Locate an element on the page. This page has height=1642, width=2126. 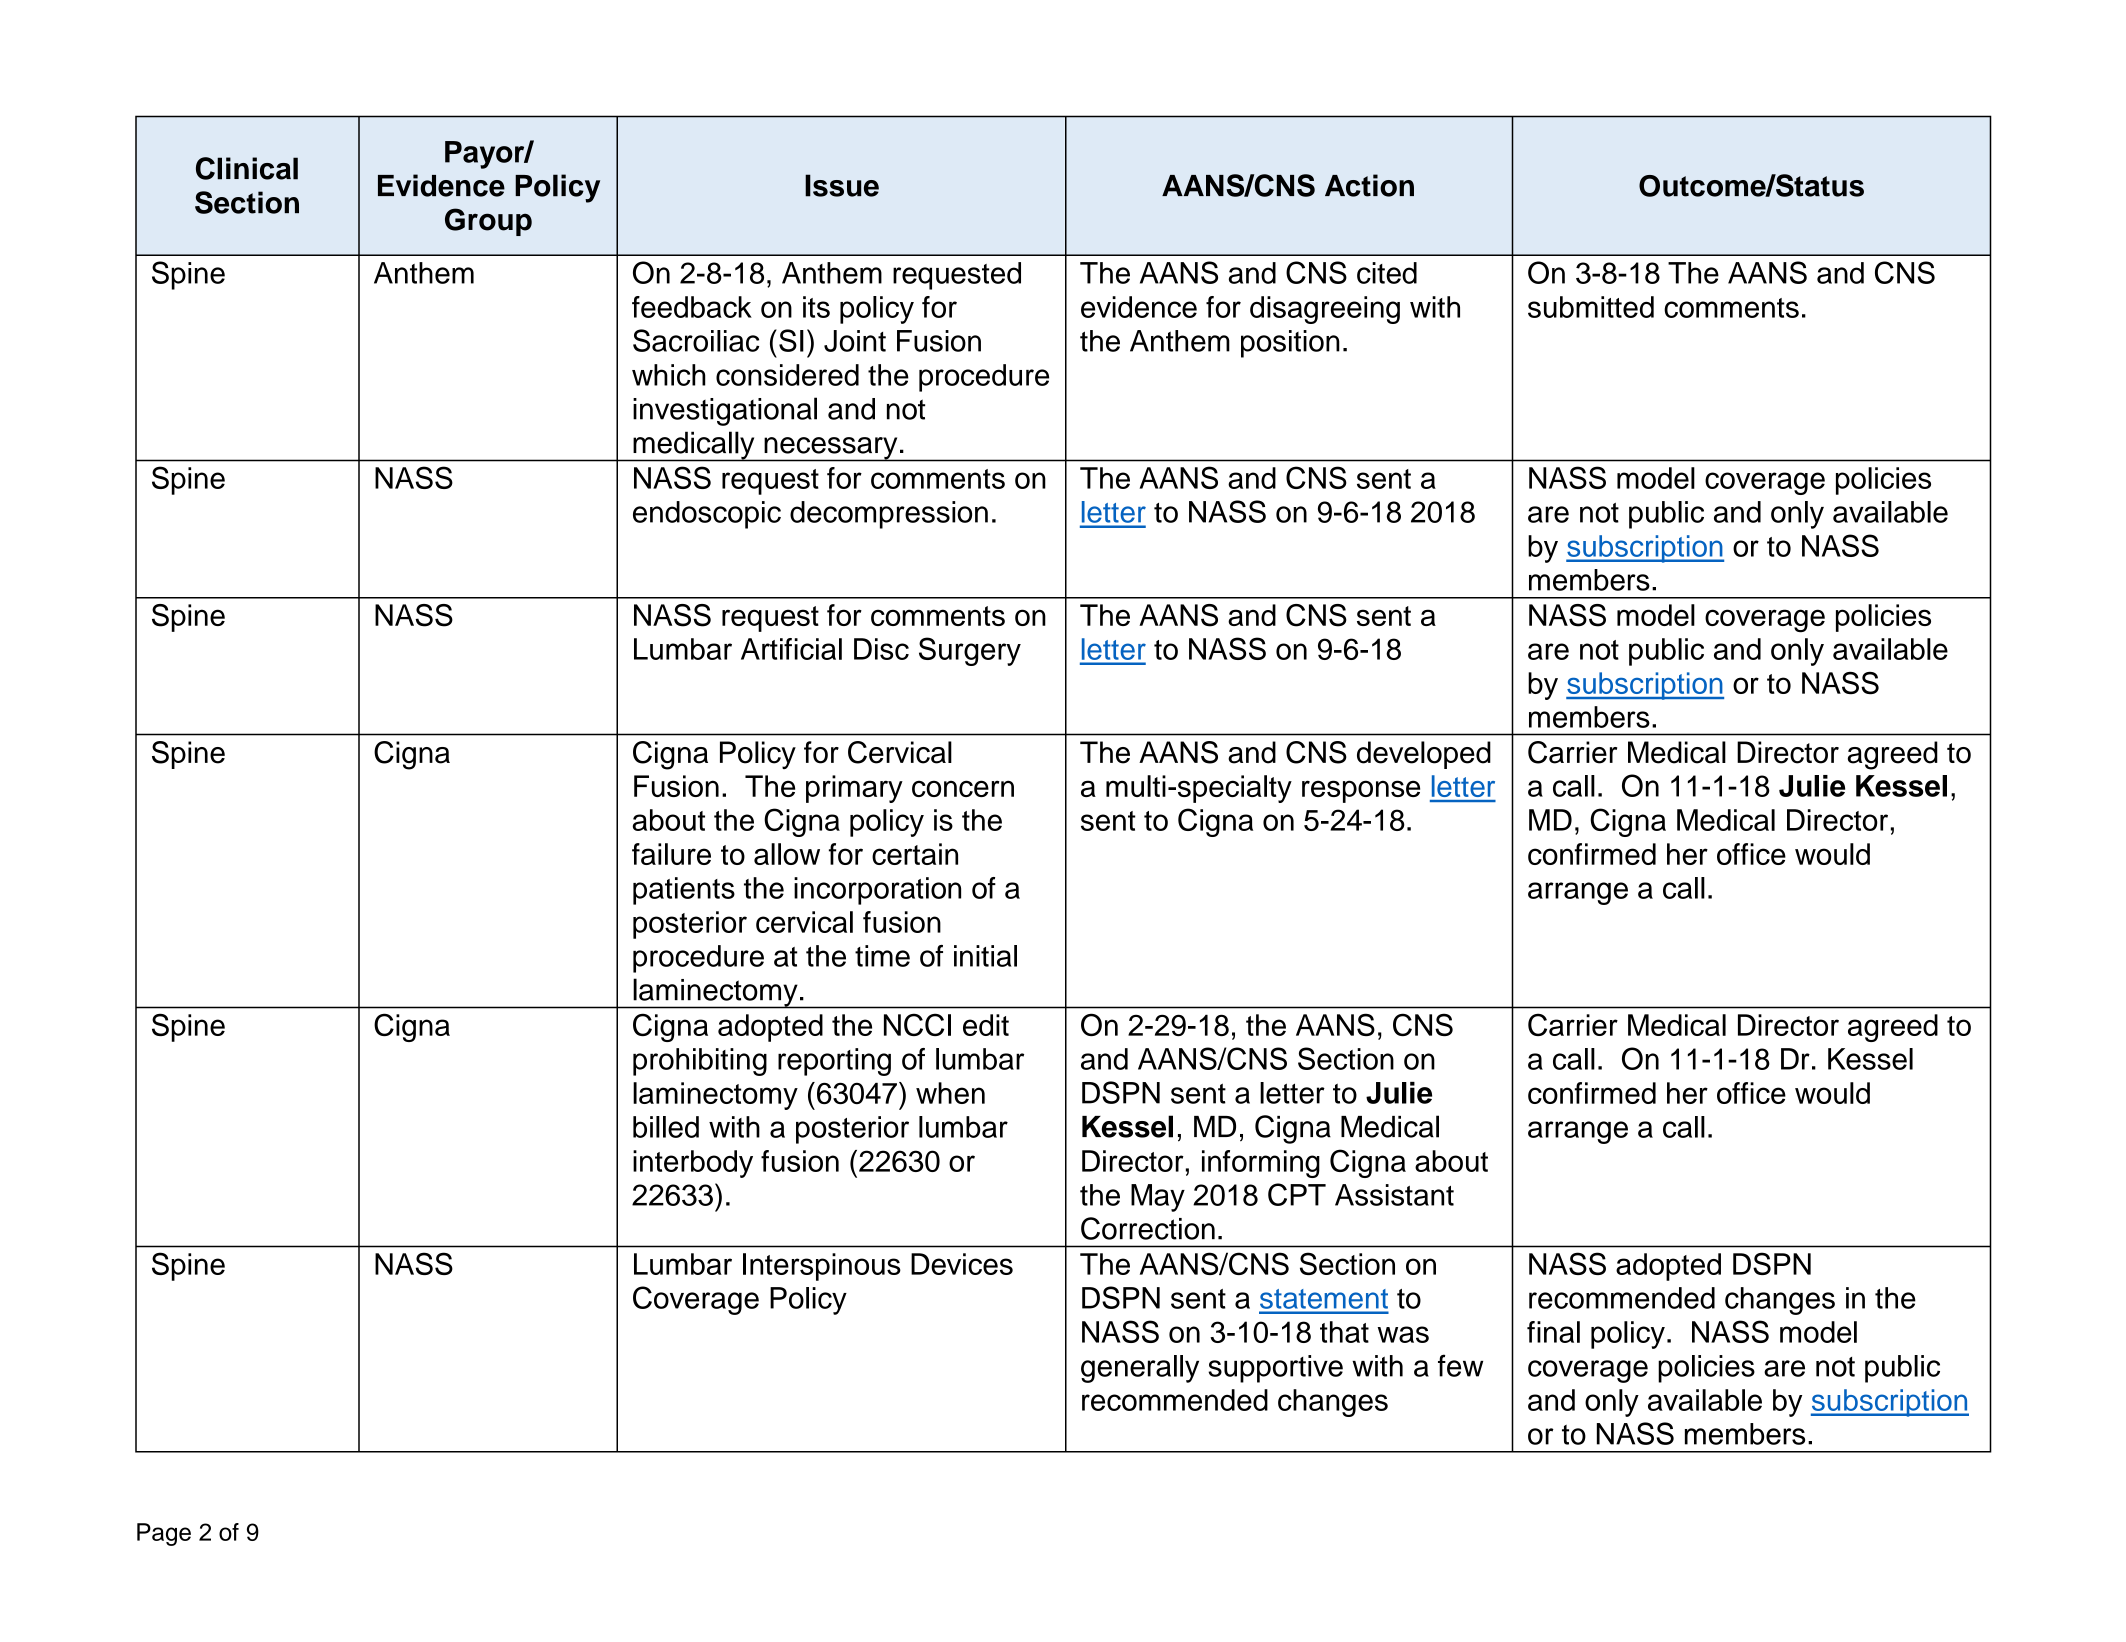
generally is located at coordinates (1140, 1369).
